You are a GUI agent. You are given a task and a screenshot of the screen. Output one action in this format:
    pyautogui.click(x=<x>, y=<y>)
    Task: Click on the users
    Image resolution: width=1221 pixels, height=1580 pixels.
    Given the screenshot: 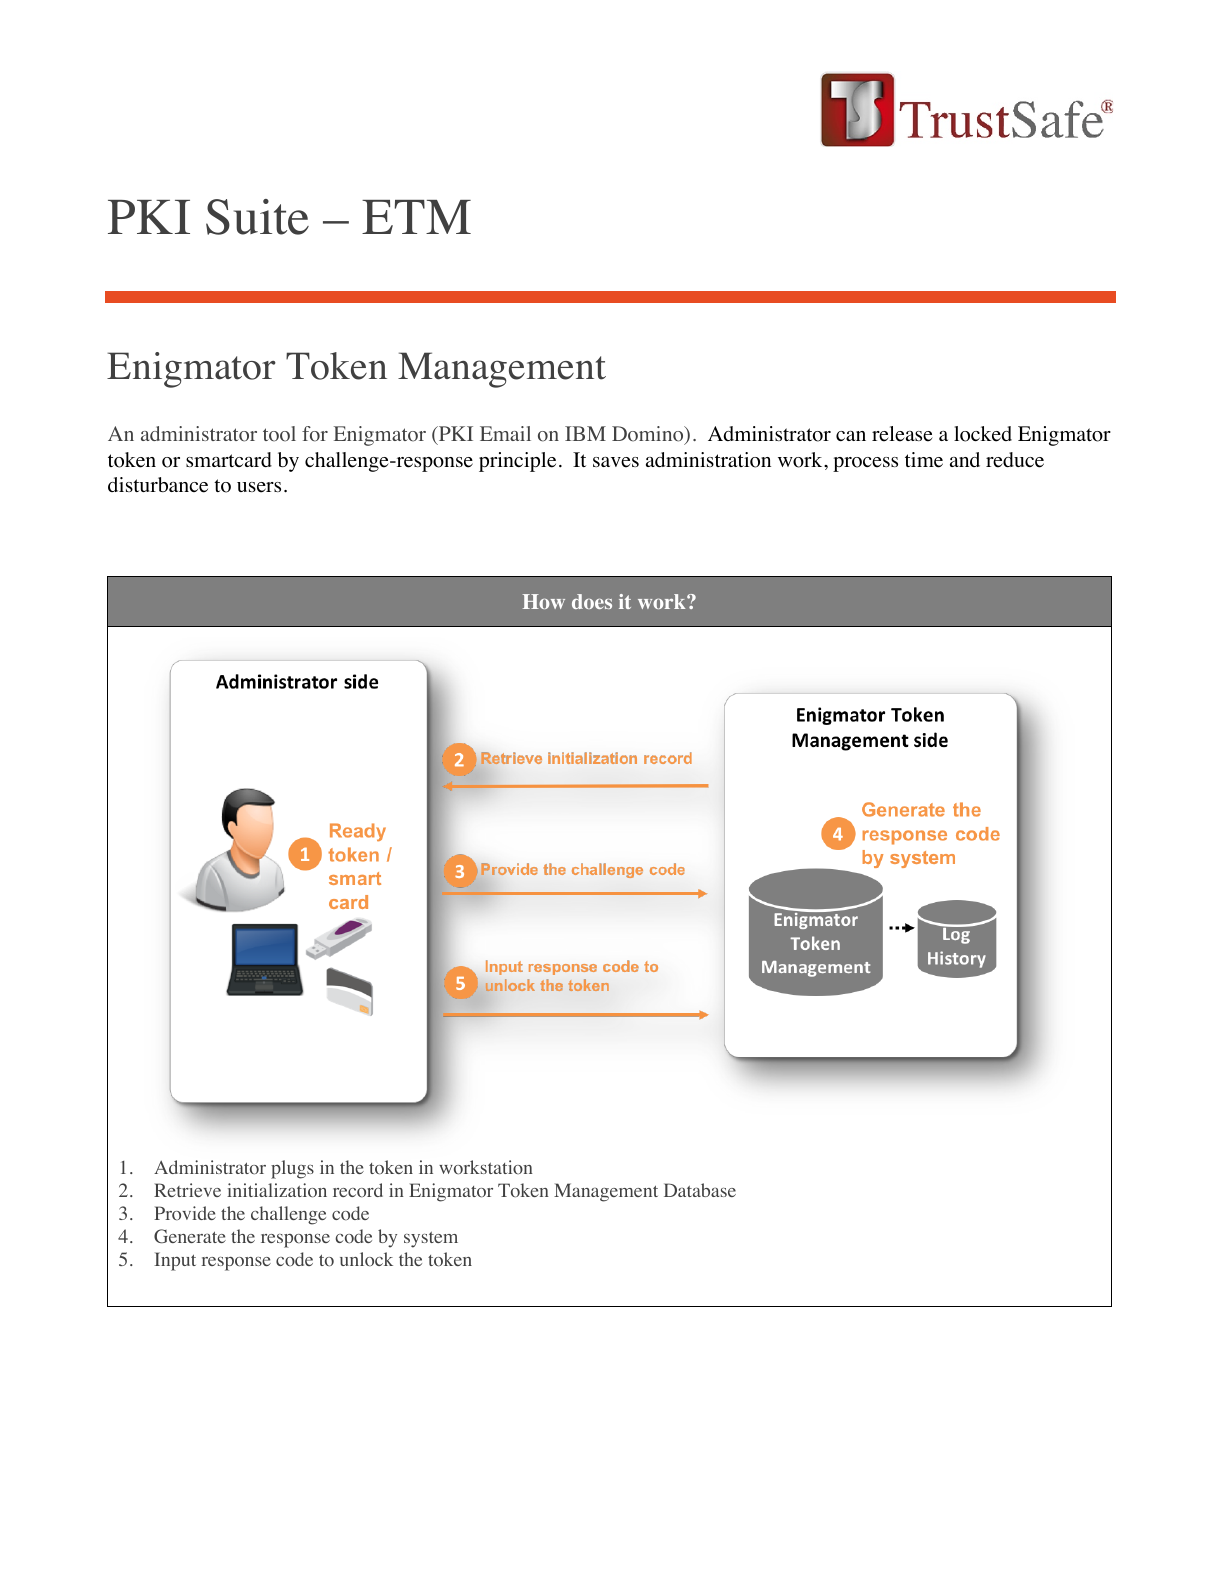 What is the action you would take?
    pyautogui.click(x=259, y=487)
